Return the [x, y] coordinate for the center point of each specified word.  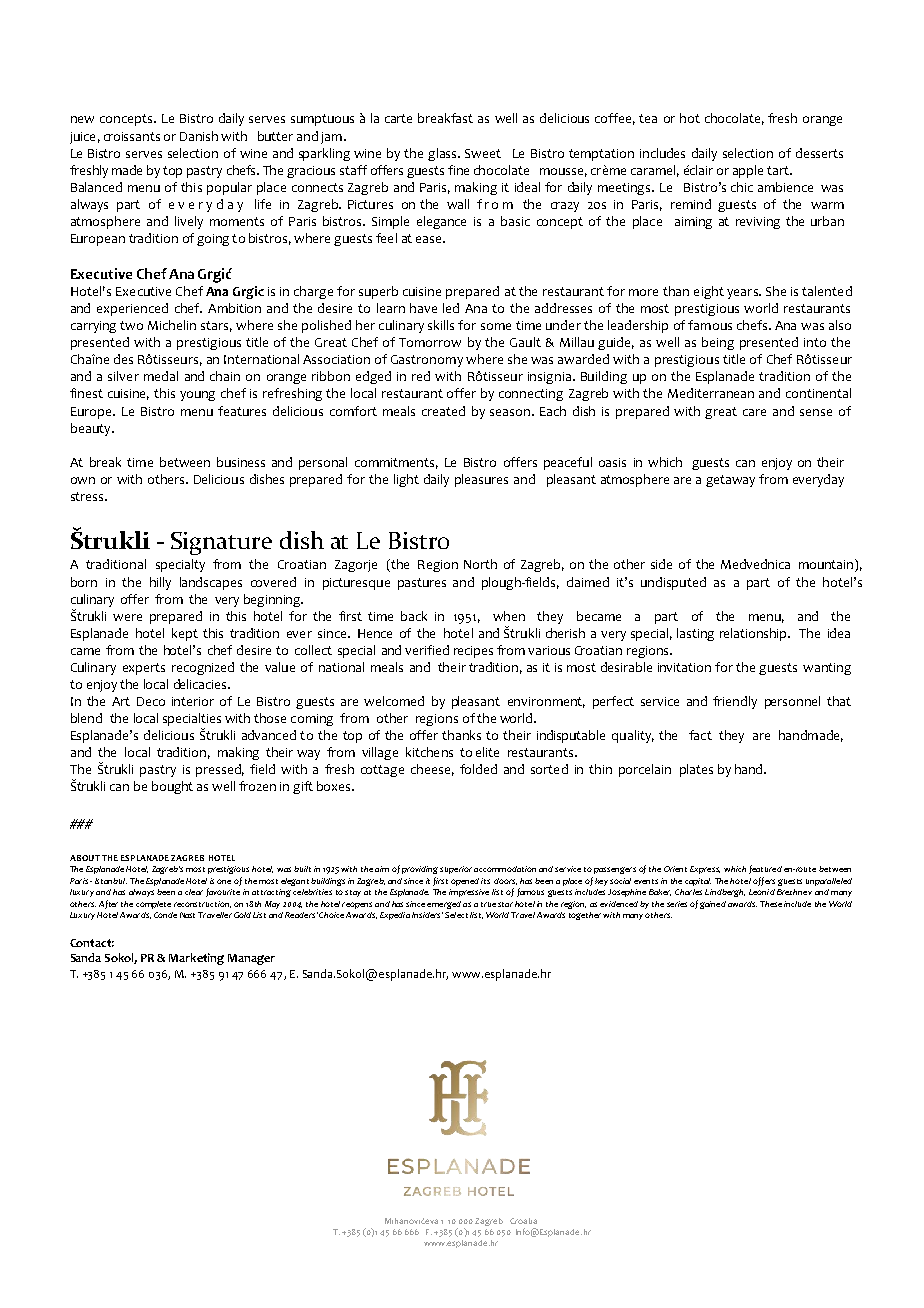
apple [748, 171]
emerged [444, 905]
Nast [187, 915]
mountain [826, 564]
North [480, 564]
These [771, 904]
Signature [221, 543]
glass [443, 154]
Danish [199, 136]
